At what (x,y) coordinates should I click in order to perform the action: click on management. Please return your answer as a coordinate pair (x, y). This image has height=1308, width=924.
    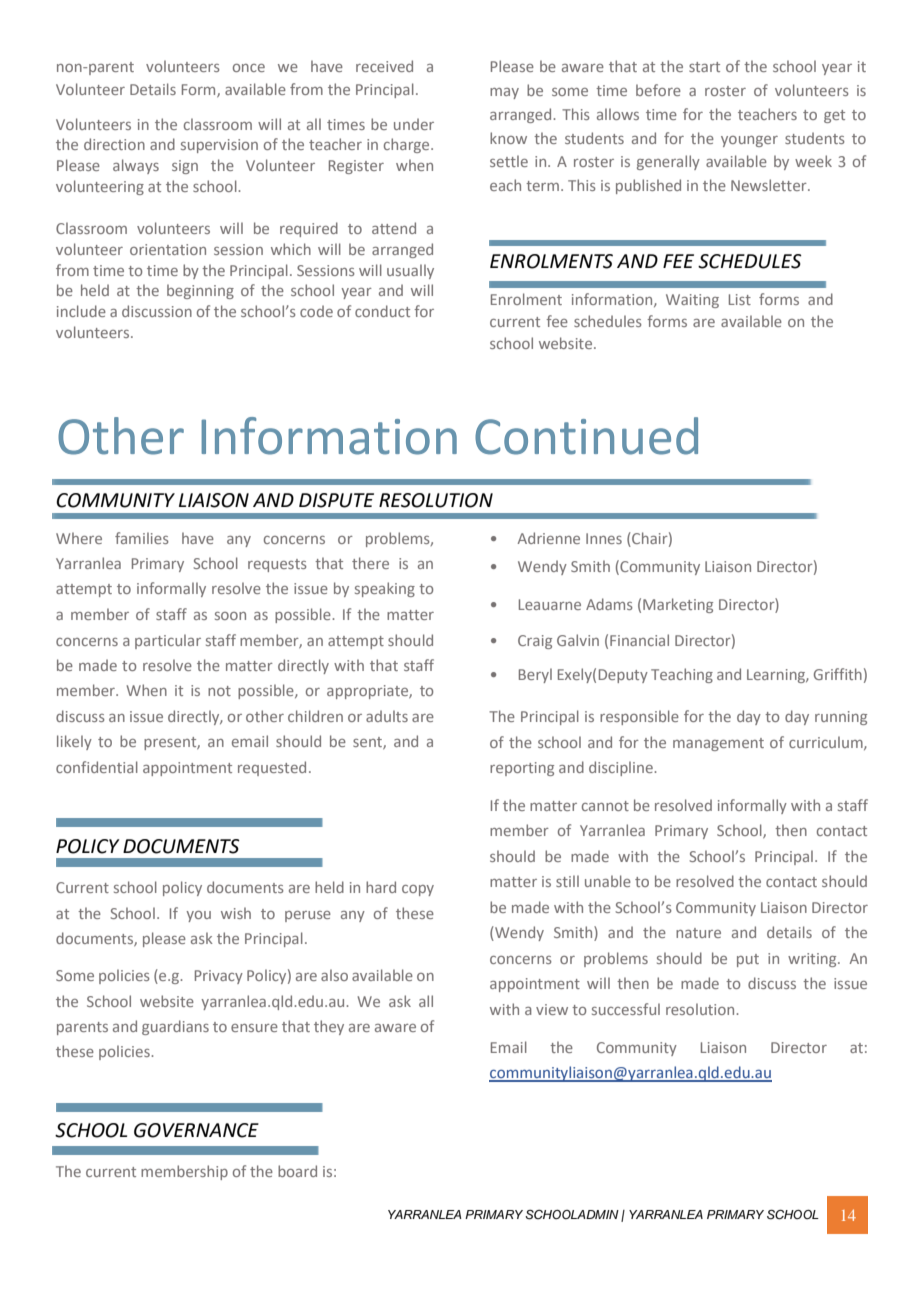
    Looking at the image, I should click on (718, 744).
